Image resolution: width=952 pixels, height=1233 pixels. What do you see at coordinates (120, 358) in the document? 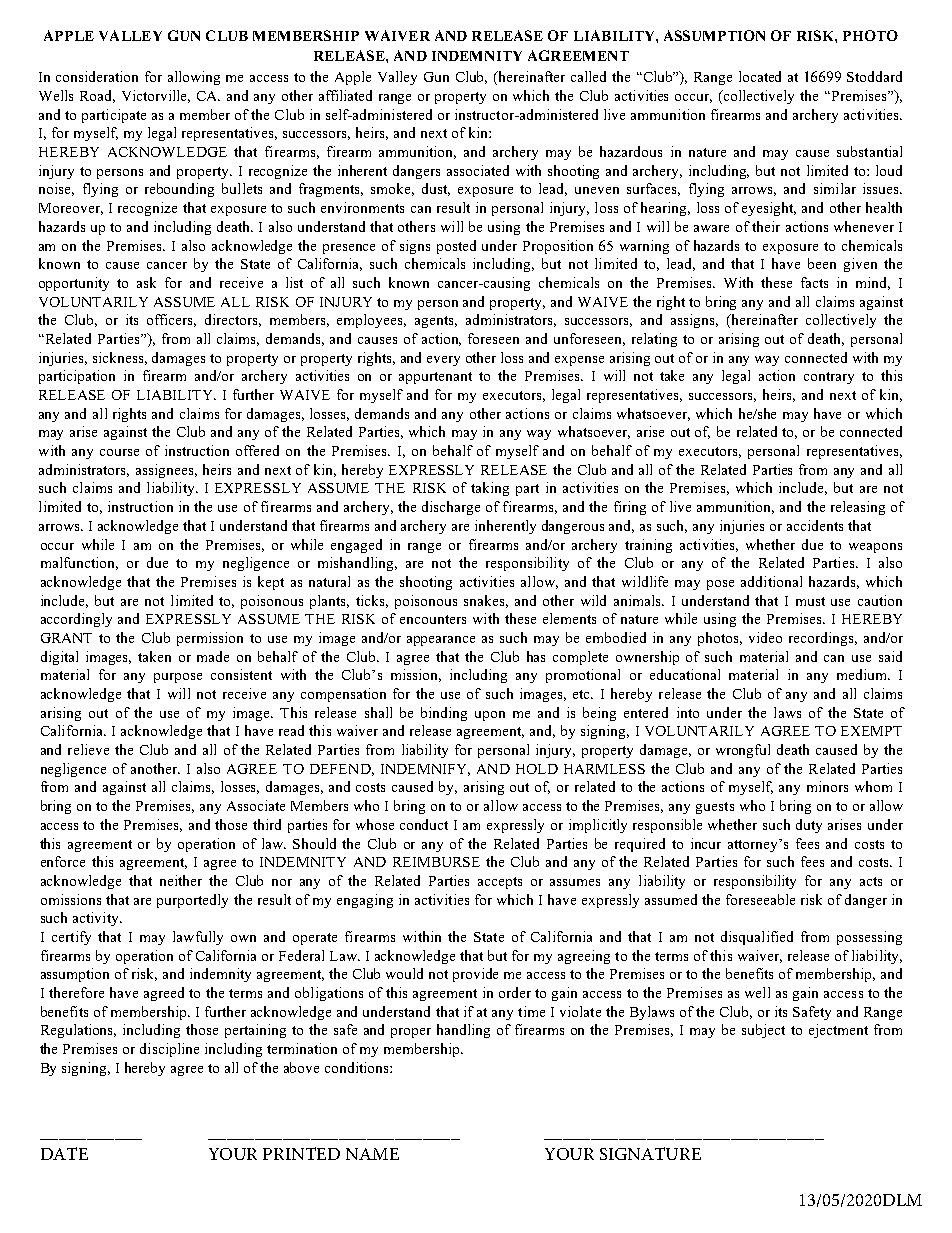
I see `sickness` at bounding box center [120, 358].
